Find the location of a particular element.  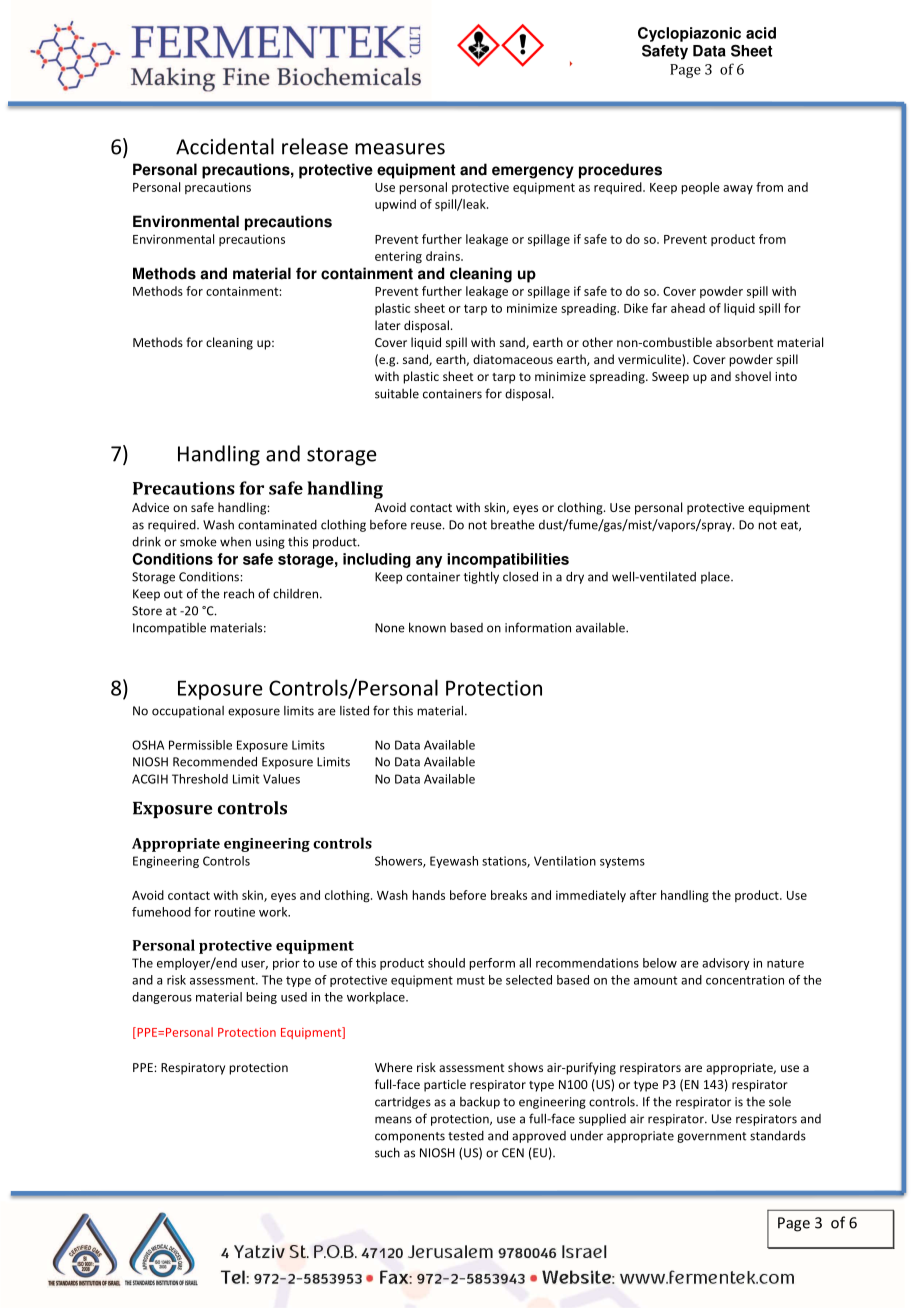

Sweep is located at coordinates (670, 378).
